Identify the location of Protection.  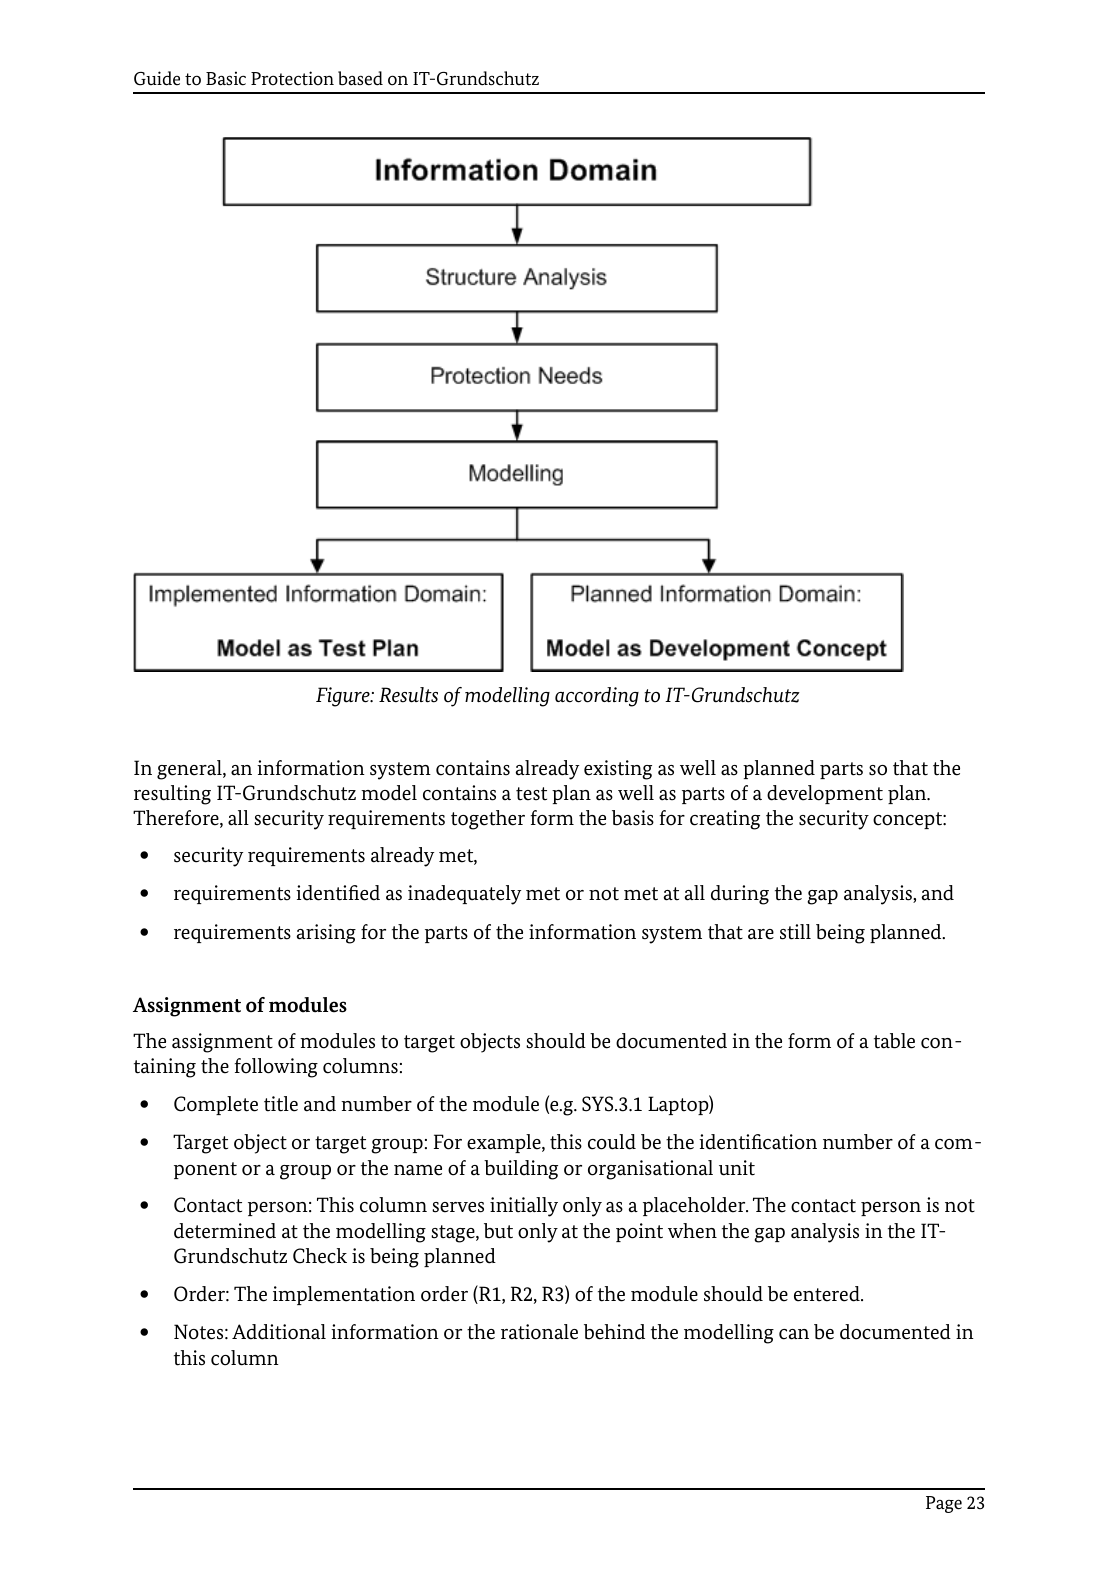
(292, 78).
